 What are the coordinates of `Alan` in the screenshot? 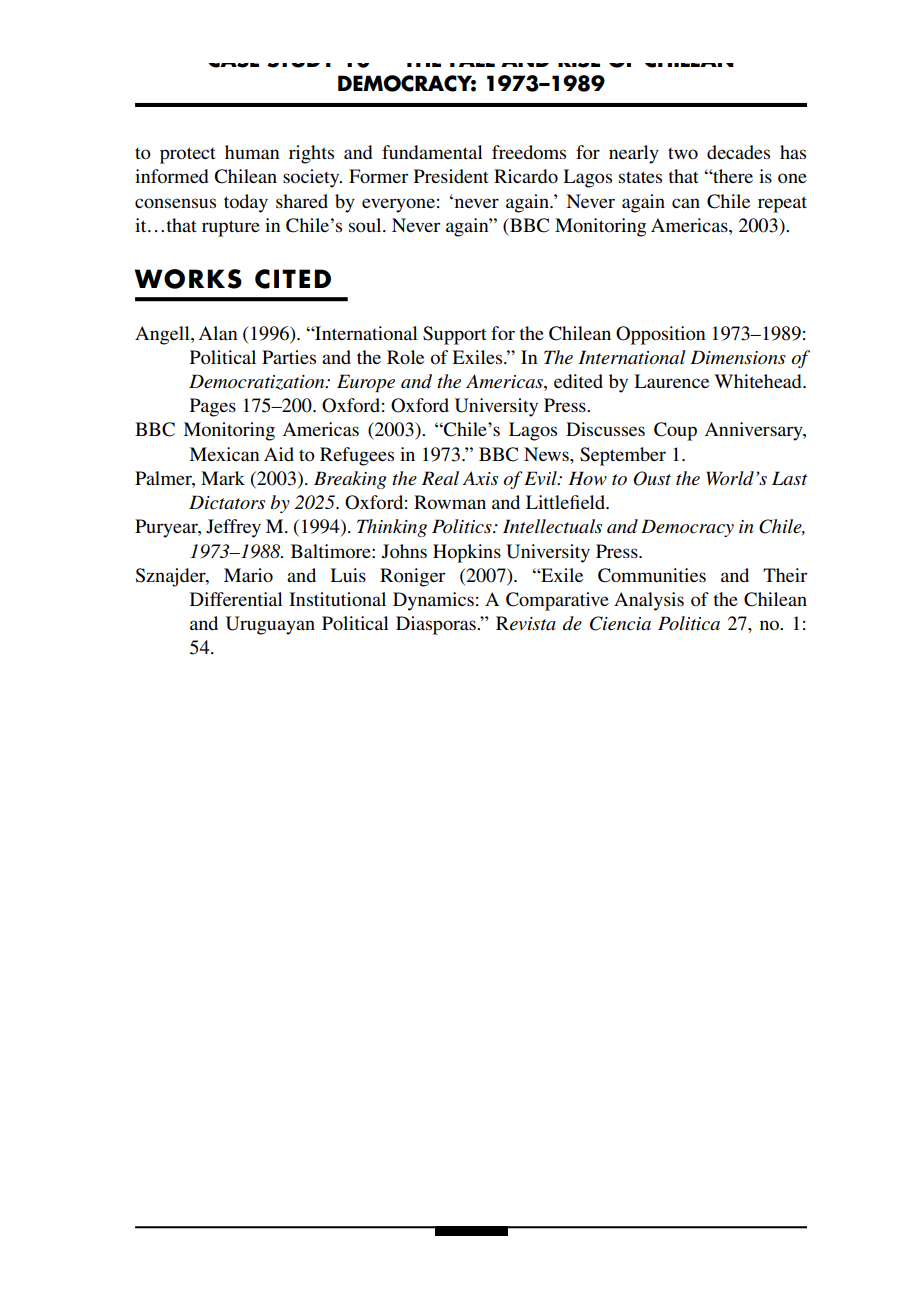 It's located at (217, 333).
